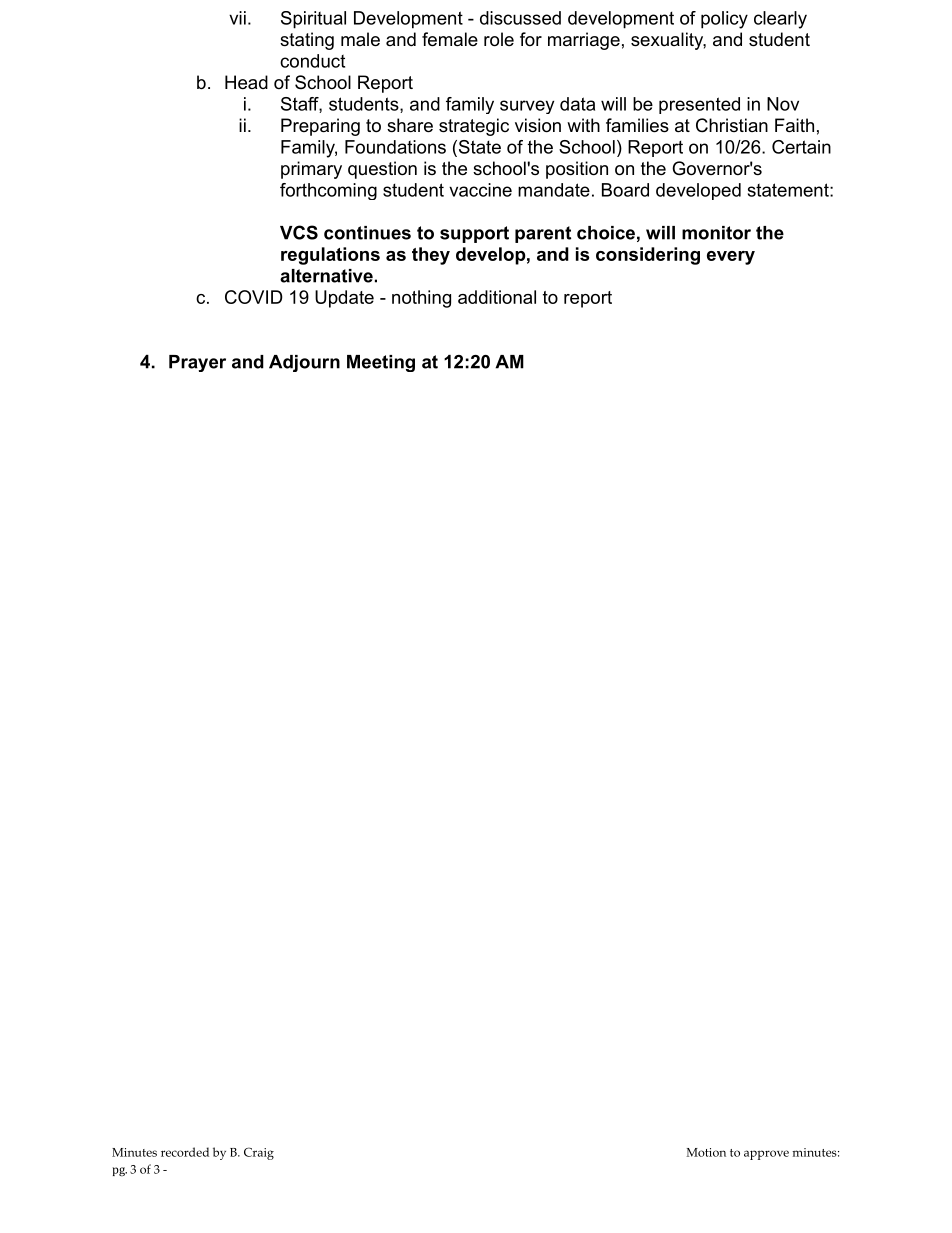  What do you see at coordinates (259, 1153) in the page?
I see `Craig` at bounding box center [259, 1153].
